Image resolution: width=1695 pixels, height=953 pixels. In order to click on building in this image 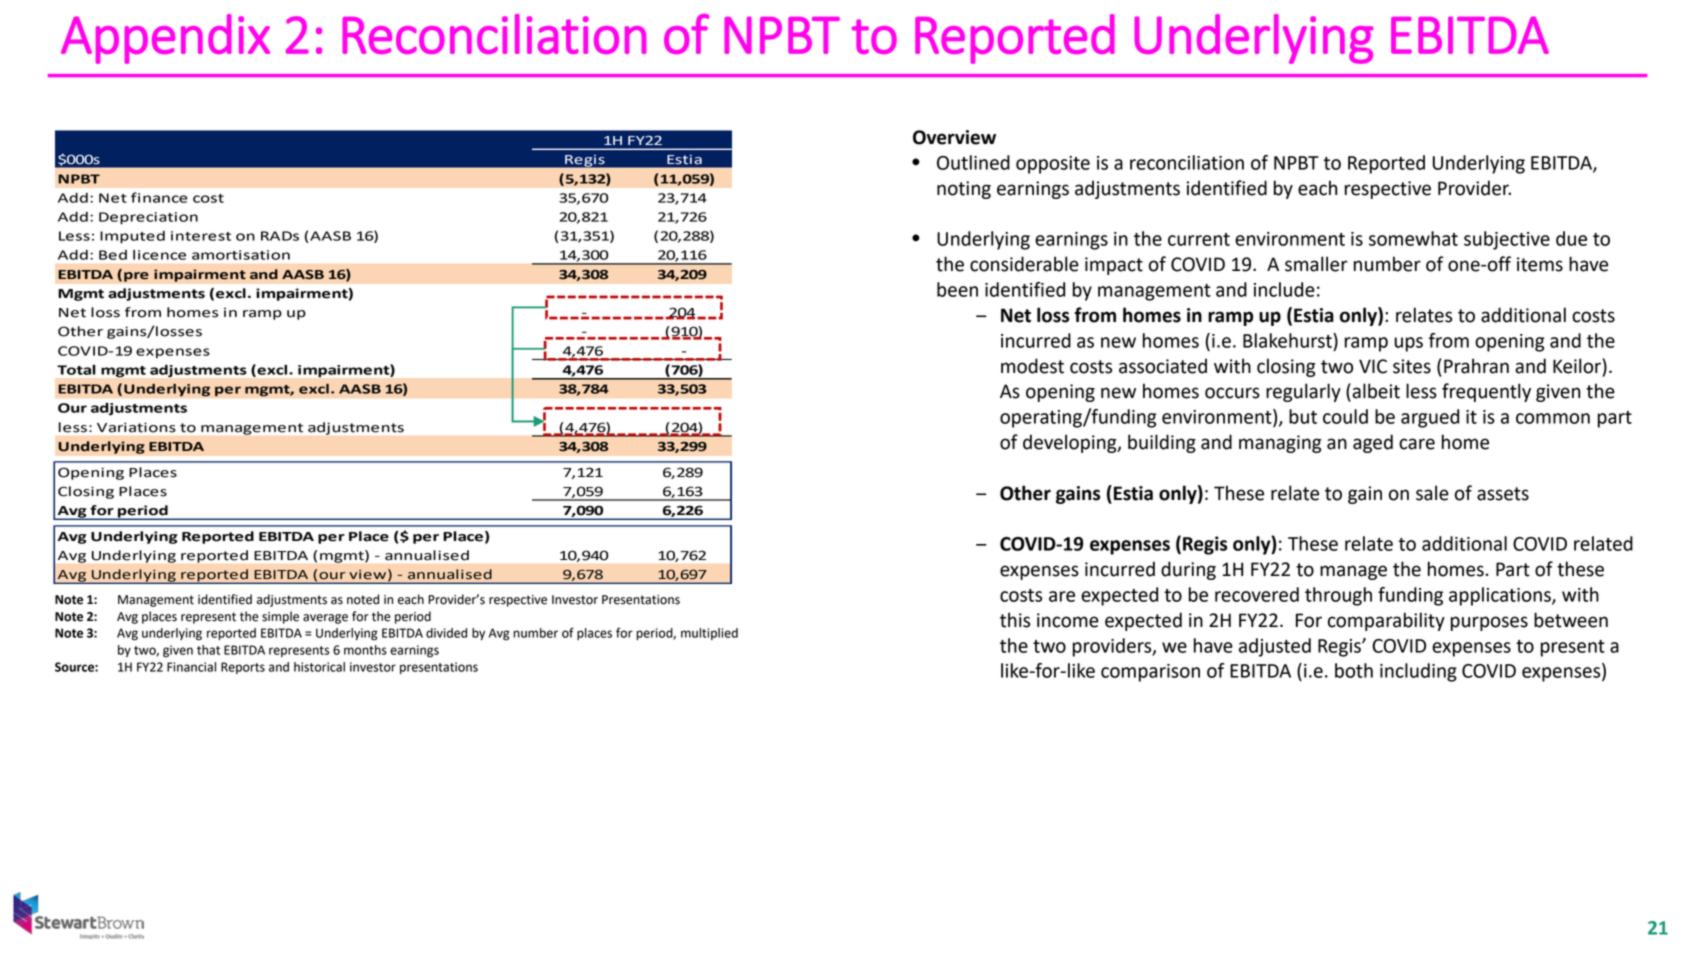, I will do `click(1162, 443)`.
